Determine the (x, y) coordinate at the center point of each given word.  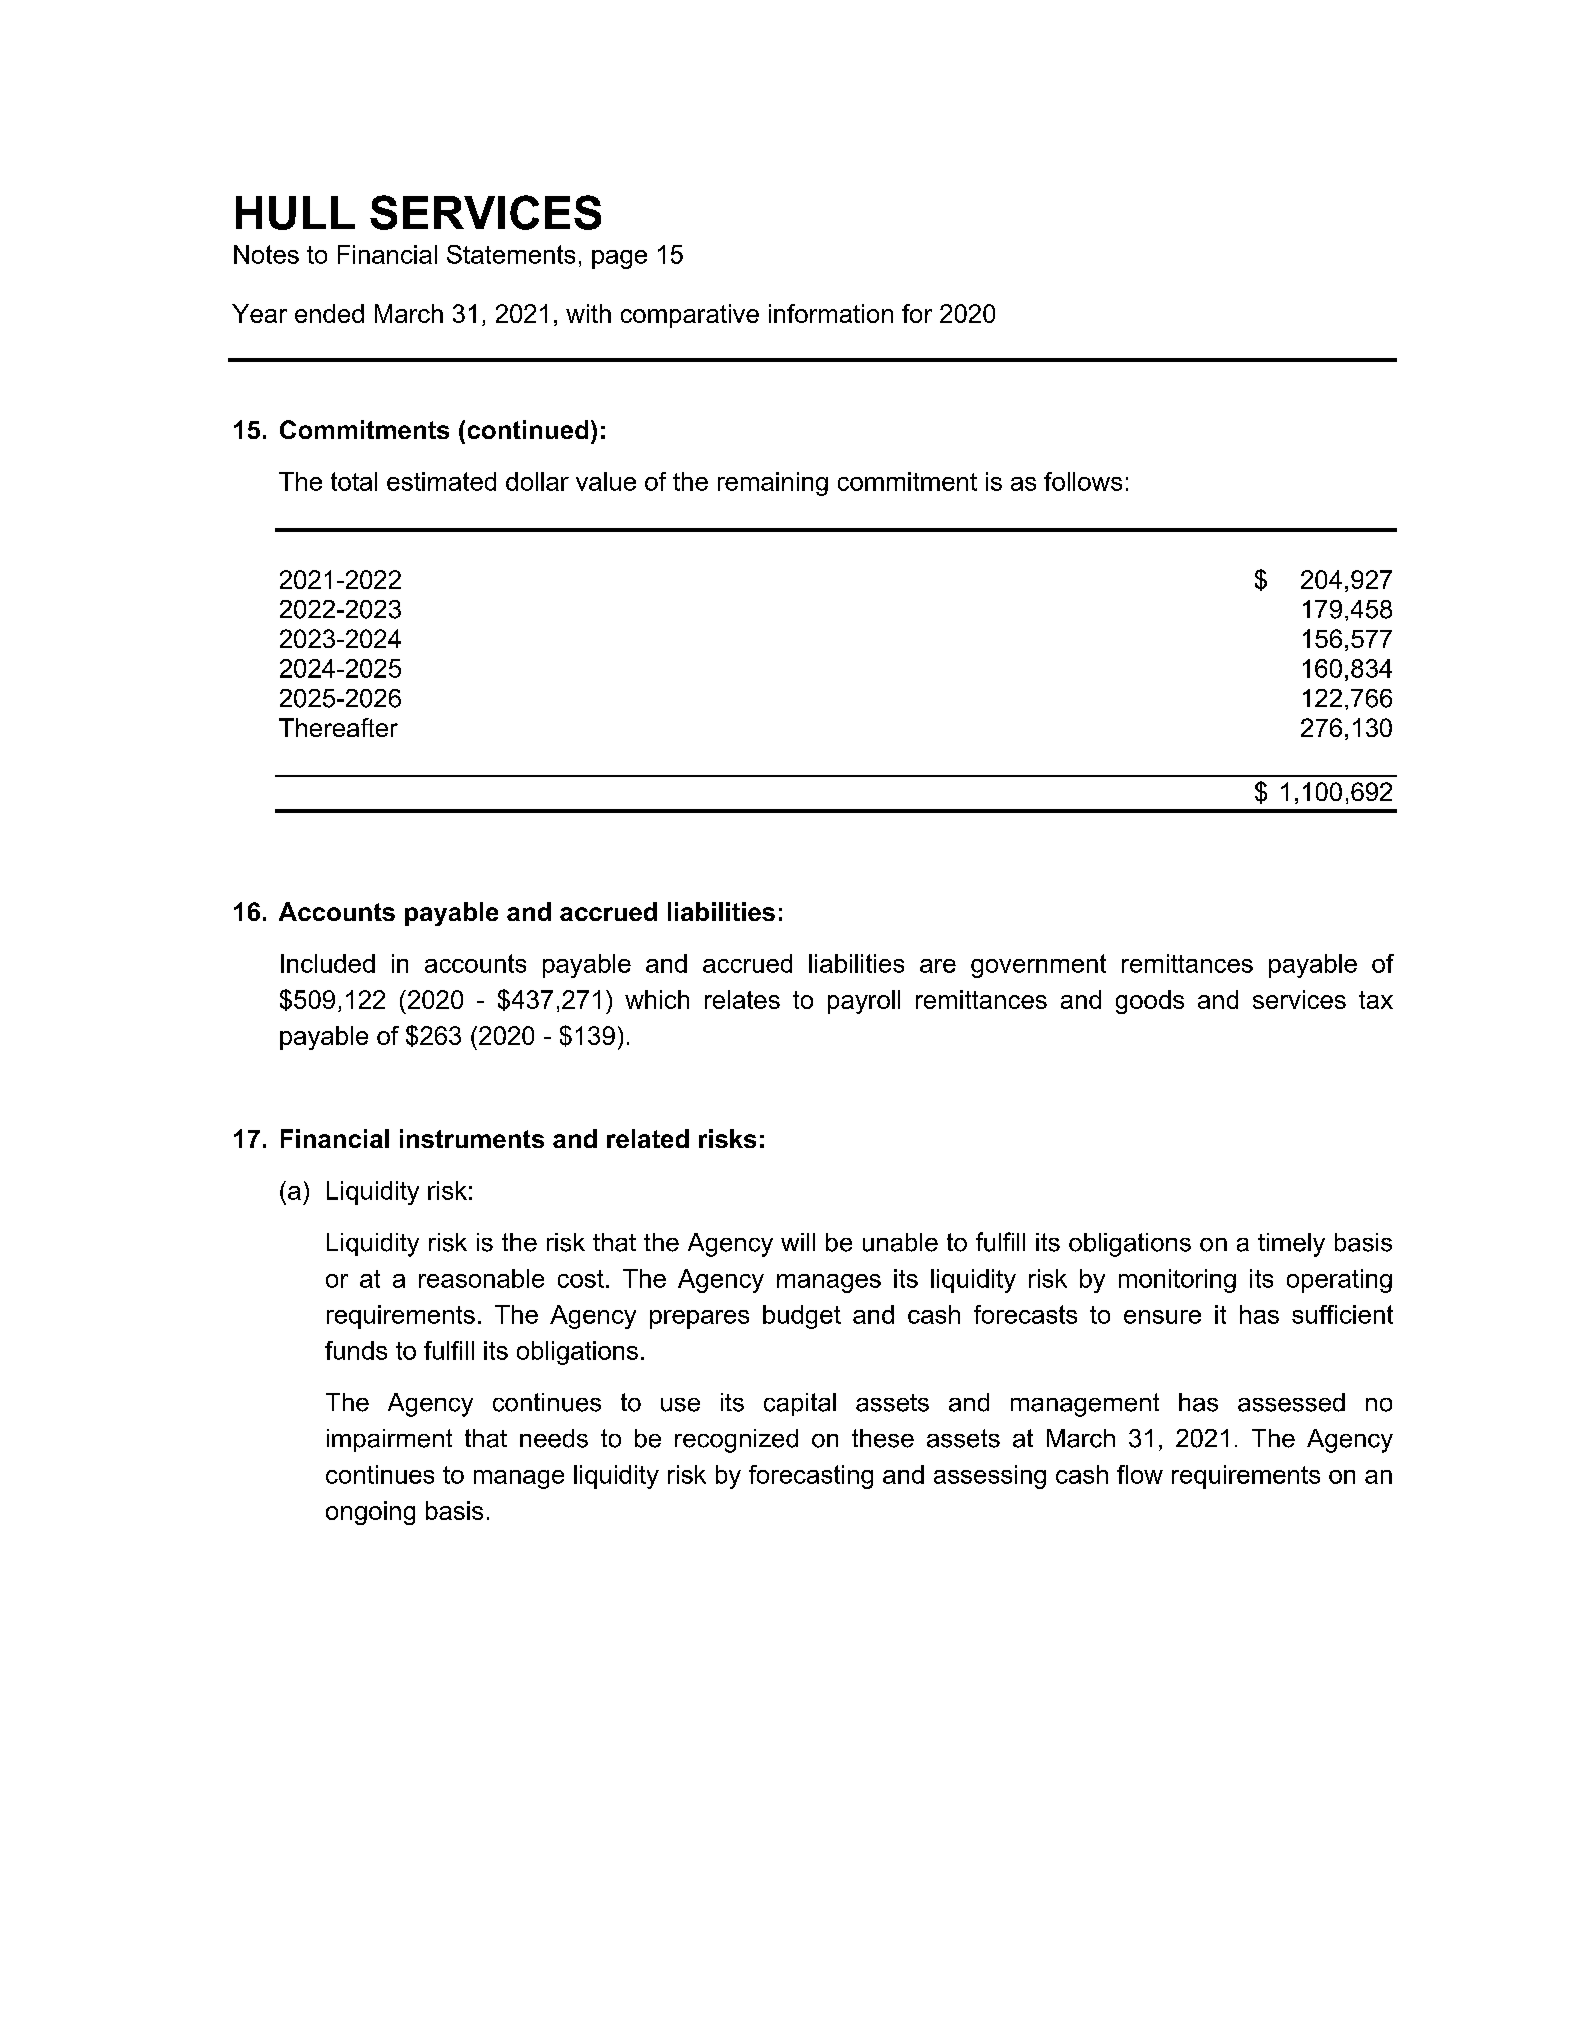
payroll (864, 1002)
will (798, 1242)
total (354, 481)
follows (1083, 481)
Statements (511, 254)
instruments (472, 1138)
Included (328, 963)
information (831, 313)
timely (1291, 1245)
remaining (773, 484)
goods (1150, 1002)
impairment (389, 1440)
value (606, 481)
